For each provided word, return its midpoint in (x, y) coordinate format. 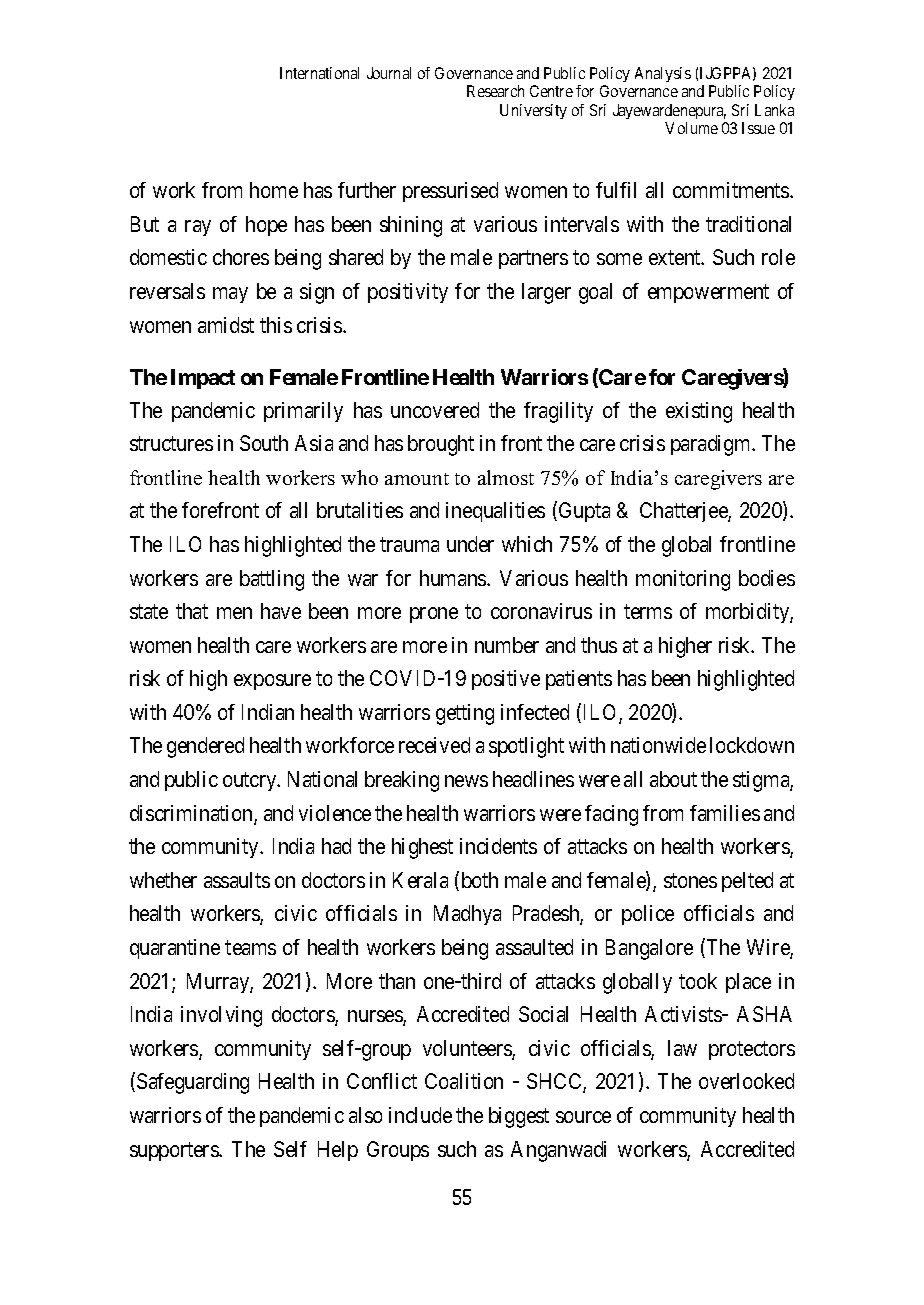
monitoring (683, 580)
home (274, 190)
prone (434, 615)
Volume (691, 128)
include (420, 1115)
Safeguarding (193, 1083)
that (192, 611)
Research (495, 91)
